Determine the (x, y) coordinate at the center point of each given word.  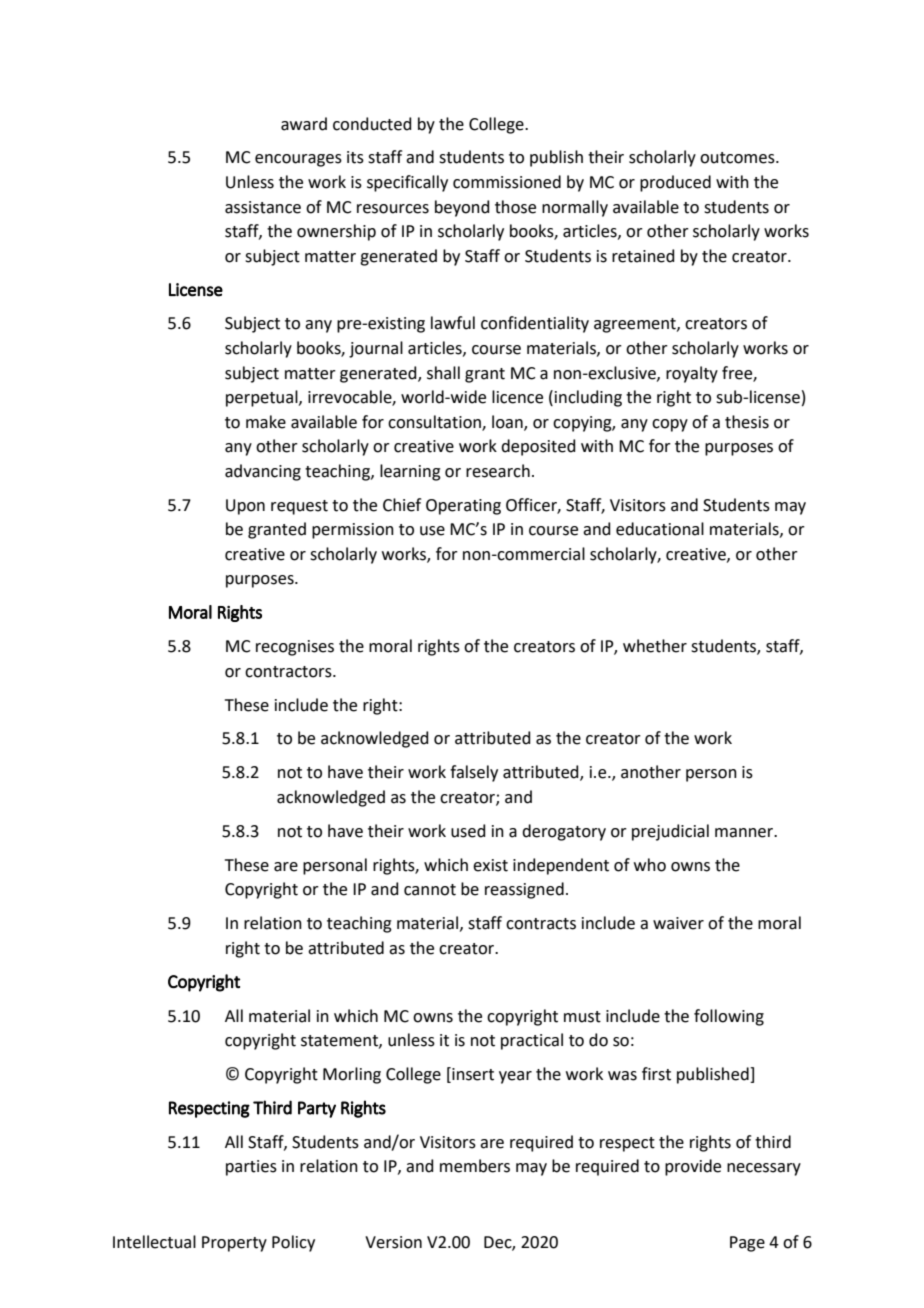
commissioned (507, 182)
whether (655, 646)
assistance (263, 207)
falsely (474, 773)
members (475, 1166)
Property (234, 1244)
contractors (289, 672)
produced (675, 183)
